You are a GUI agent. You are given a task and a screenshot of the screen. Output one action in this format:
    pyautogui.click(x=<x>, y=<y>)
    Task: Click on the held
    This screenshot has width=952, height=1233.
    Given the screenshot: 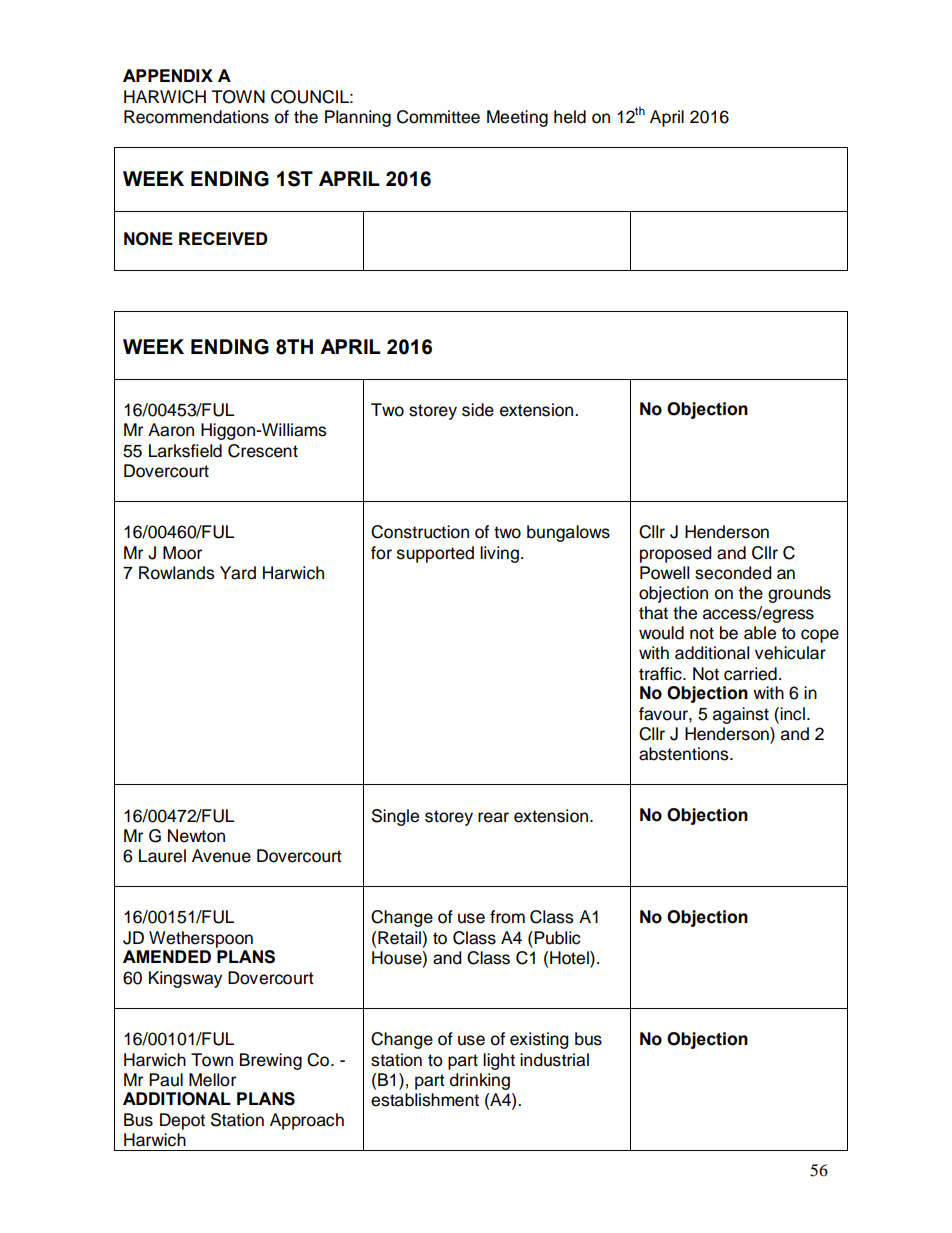 What is the action you would take?
    pyautogui.click(x=570, y=117)
